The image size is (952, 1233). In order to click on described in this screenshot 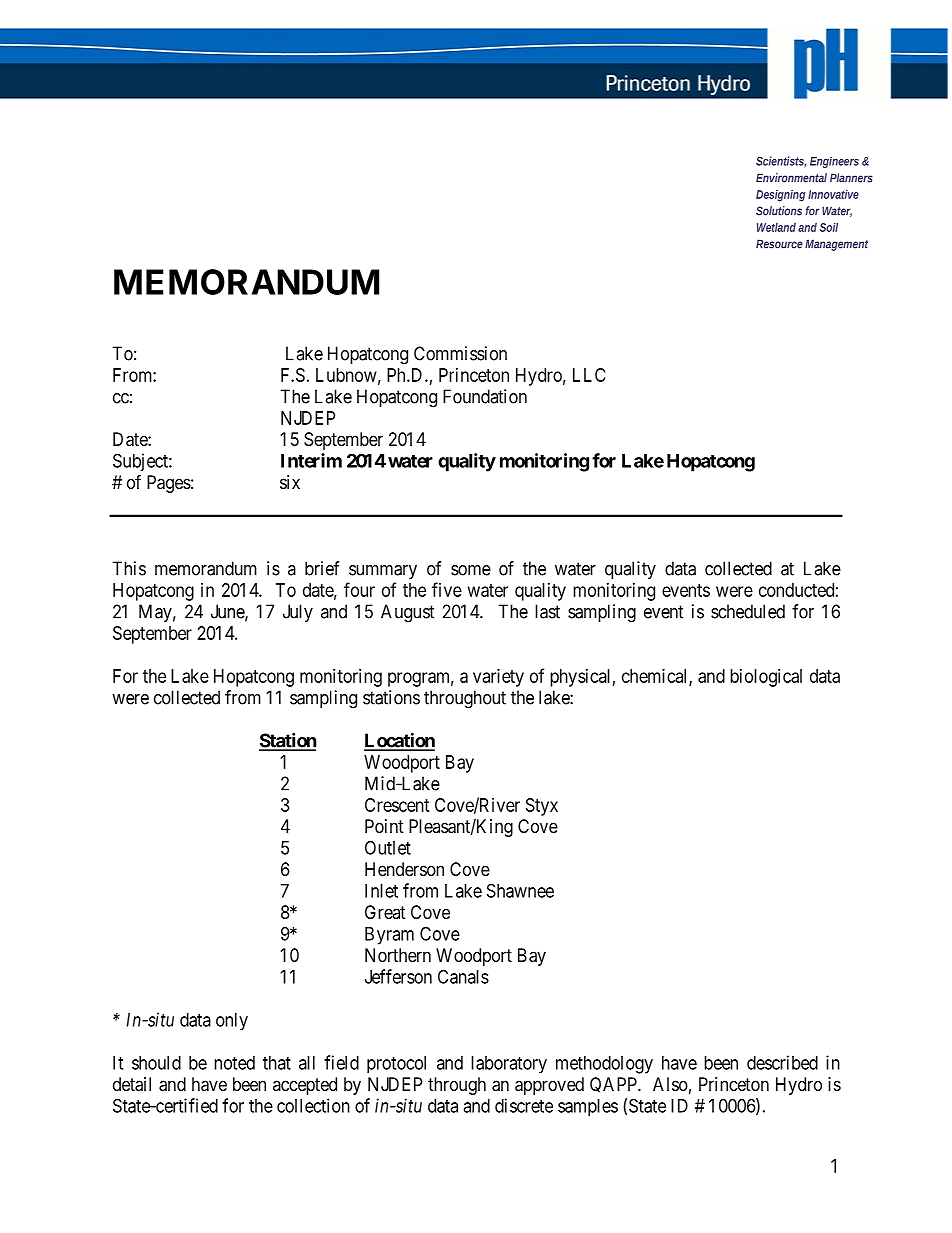, I will do `click(782, 1062)`.
